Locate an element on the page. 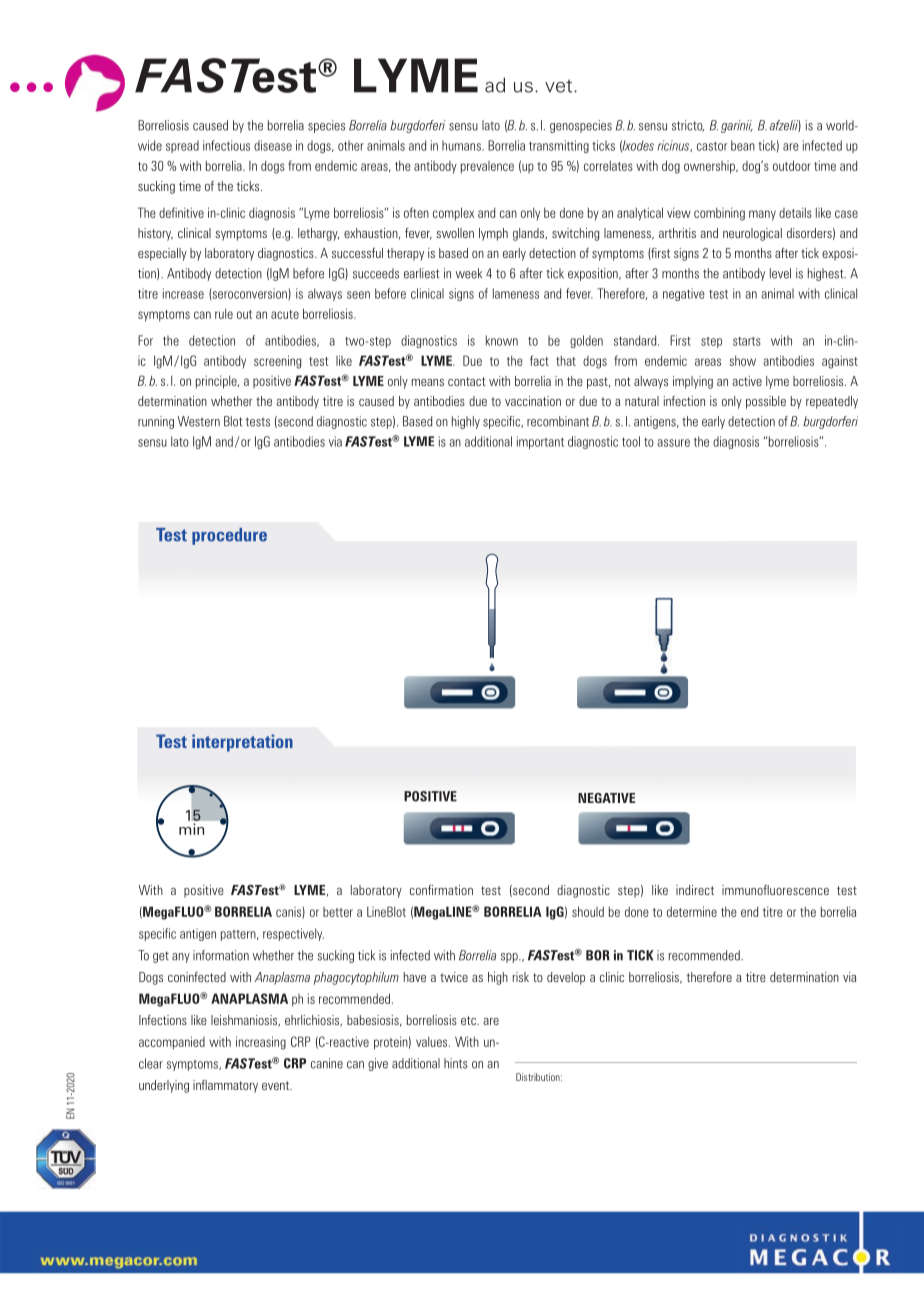 The width and height of the image is (924, 1308). Western is located at coordinates (199, 421).
